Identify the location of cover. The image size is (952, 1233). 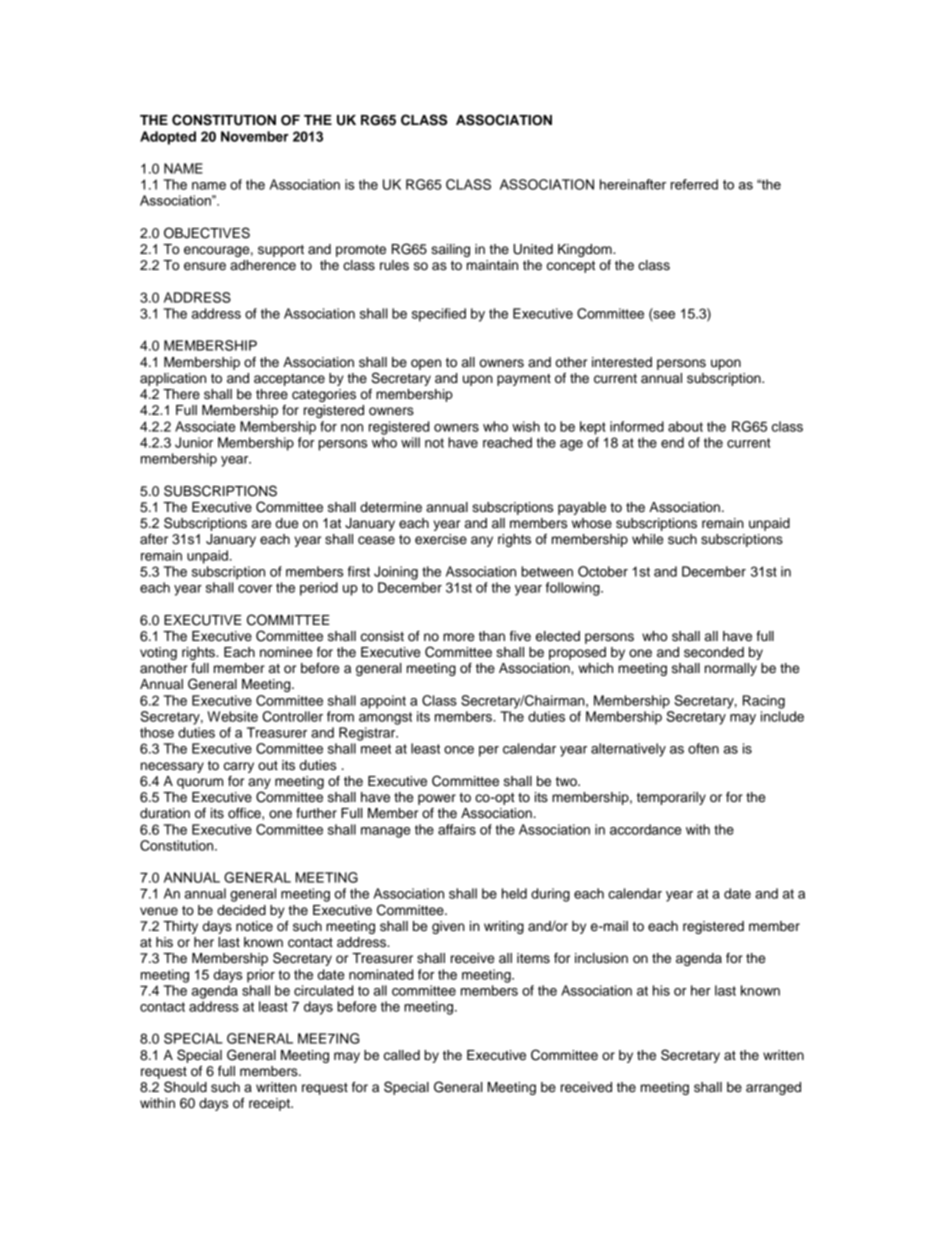
(255, 589).
